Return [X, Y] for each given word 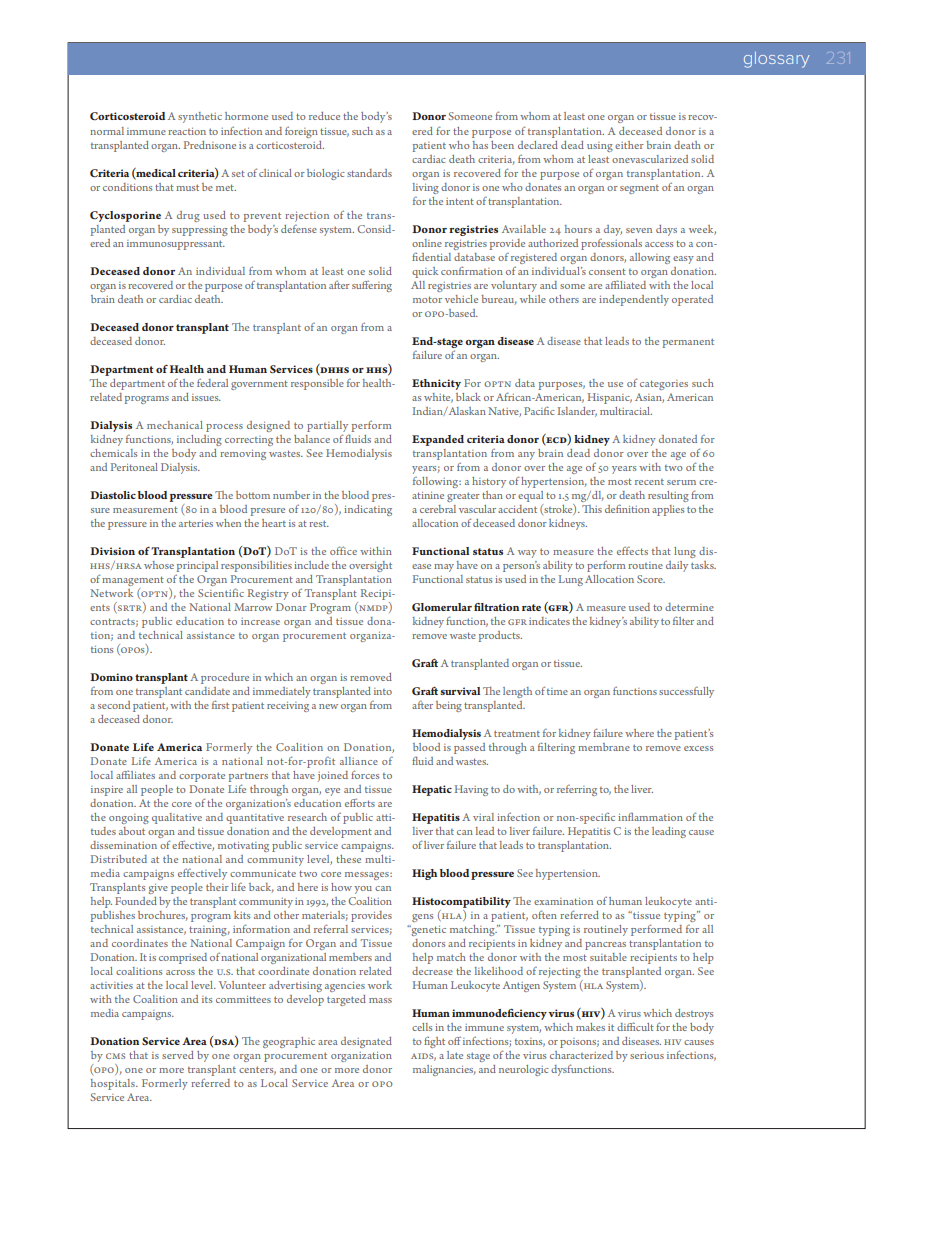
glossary [776, 60]
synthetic [200, 117]
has [480, 145]
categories [664, 385]
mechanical [175, 425]
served [178, 1055]
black [468, 397]
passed [469, 748]
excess [698, 748]
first [220, 704]
